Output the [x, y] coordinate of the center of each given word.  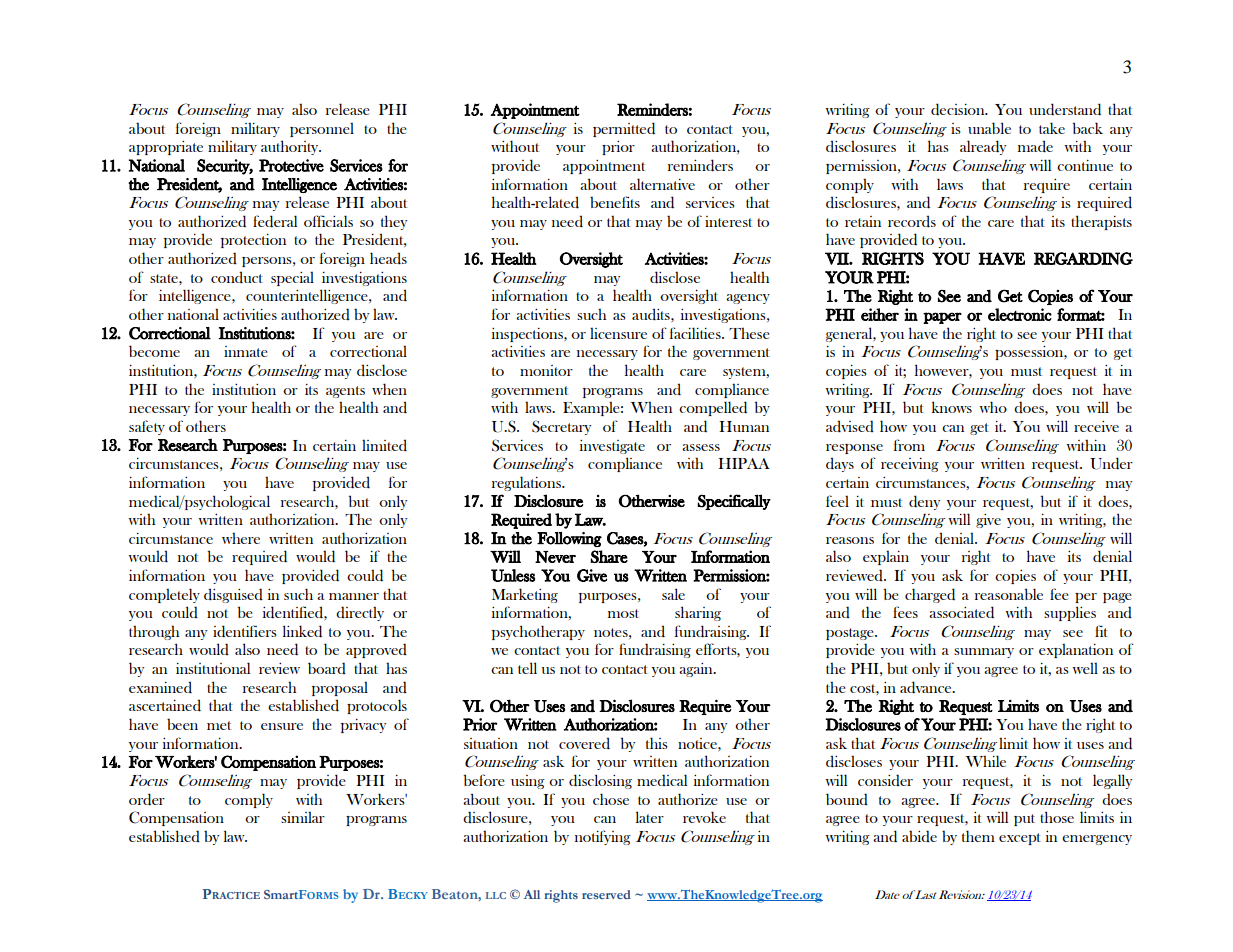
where [241, 538]
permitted [624, 129]
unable [989, 128]
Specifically [734, 502]
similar [303, 817]
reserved [606, 894]
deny [925, 502]
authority [291, 147]
